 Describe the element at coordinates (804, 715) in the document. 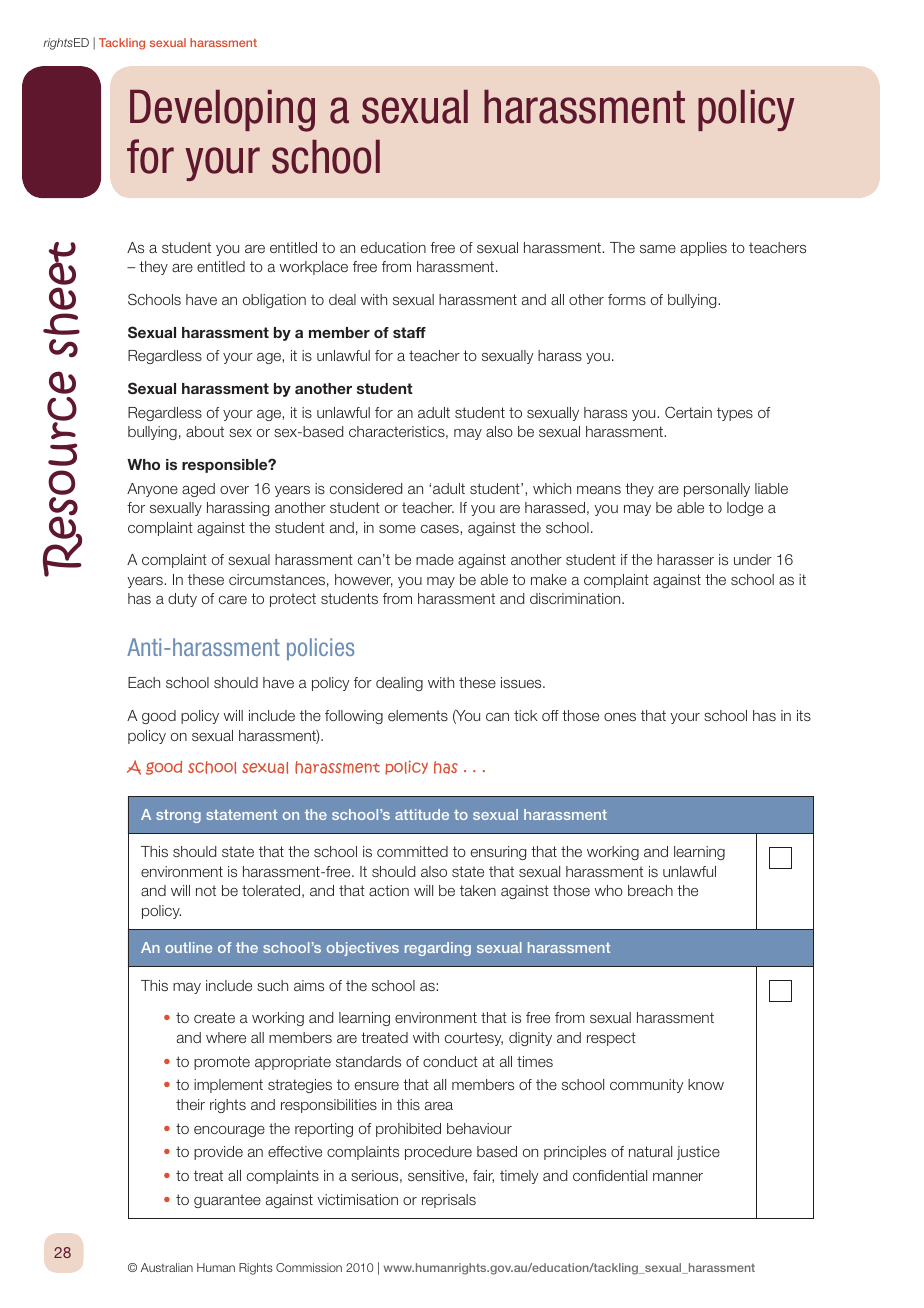

I see `its` at that location.
